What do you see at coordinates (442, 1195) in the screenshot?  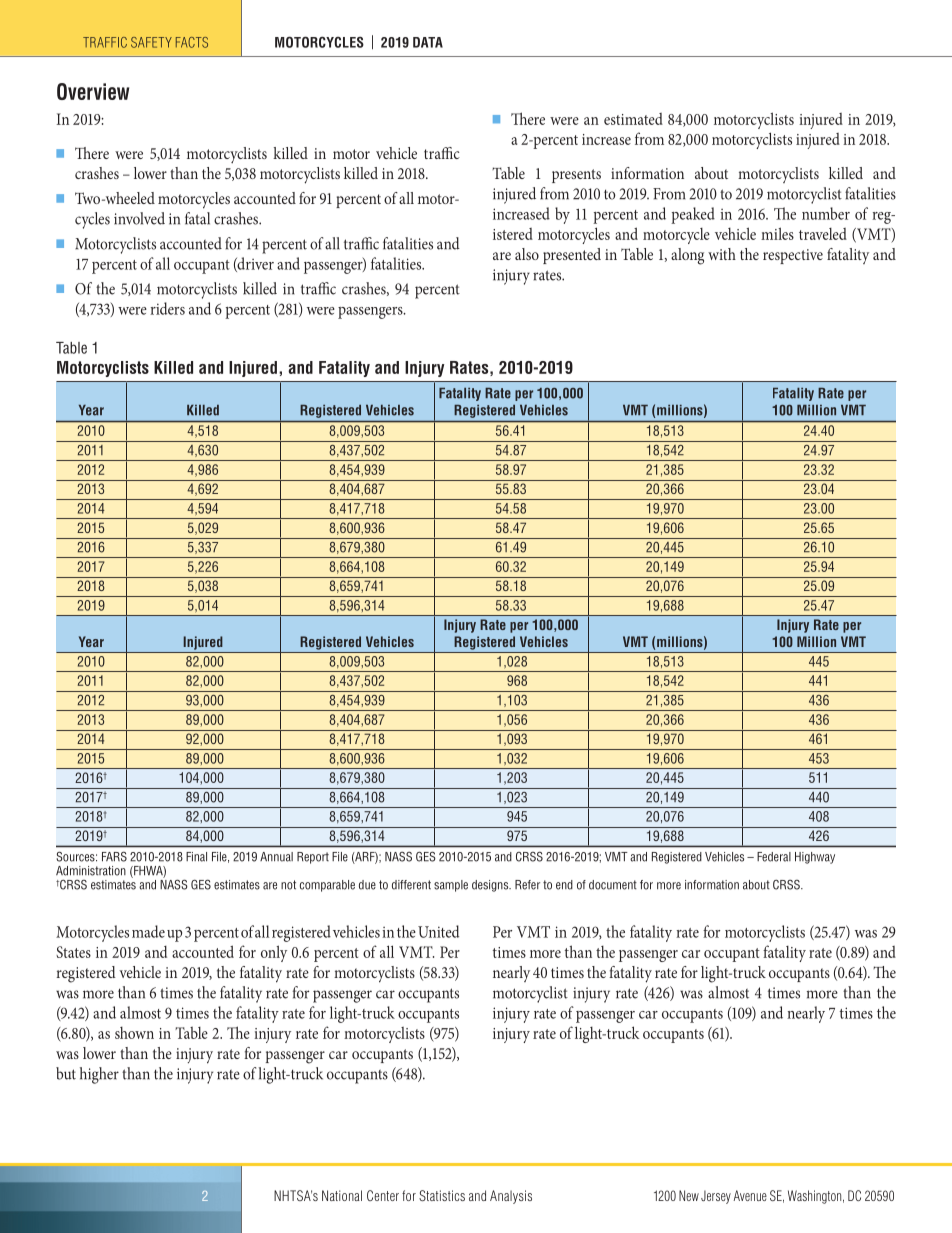 I see `Statistics` at bounding box center [442, 1195].
